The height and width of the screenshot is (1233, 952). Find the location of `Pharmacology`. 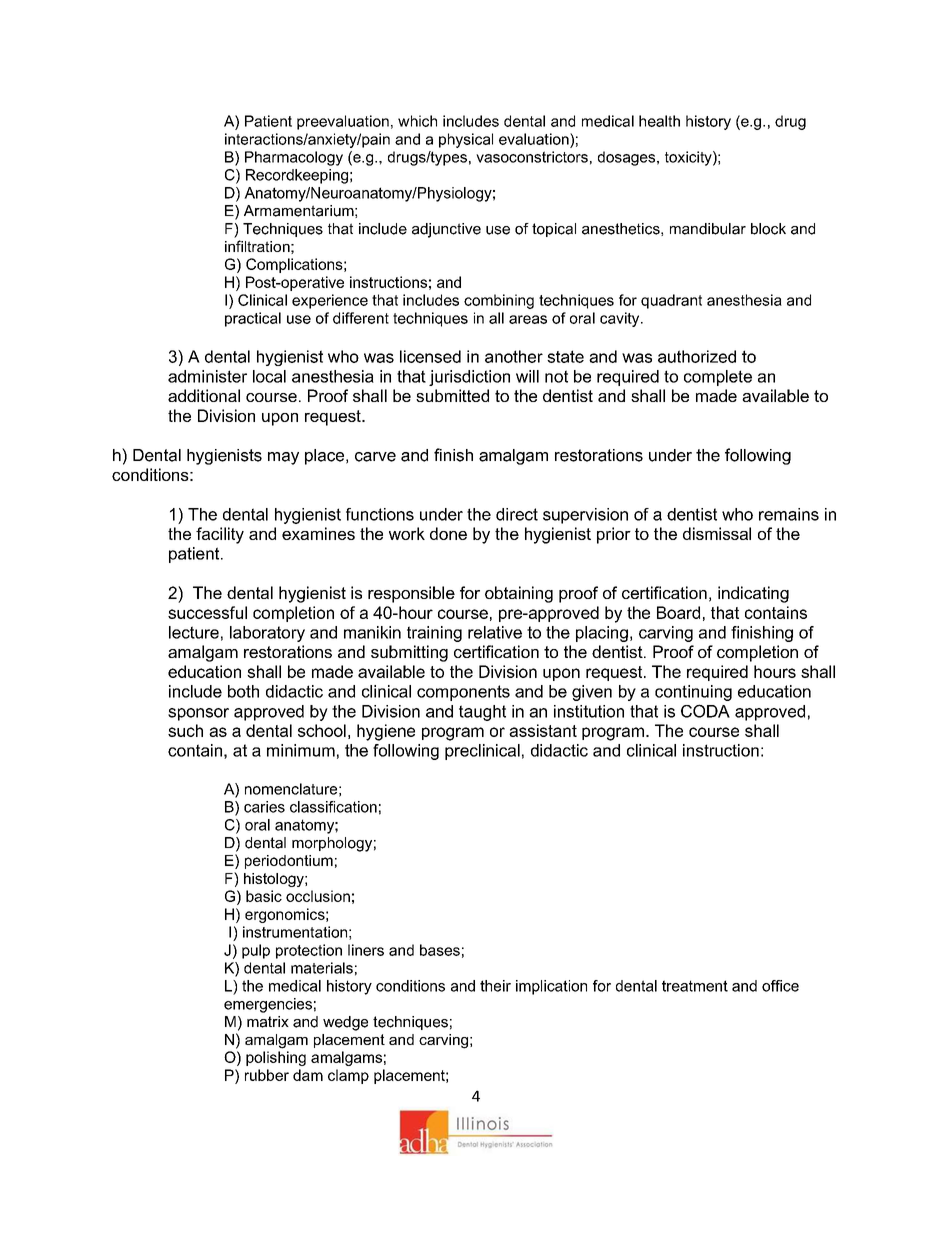

Pharmacology is located at coordinates (294, 158).
